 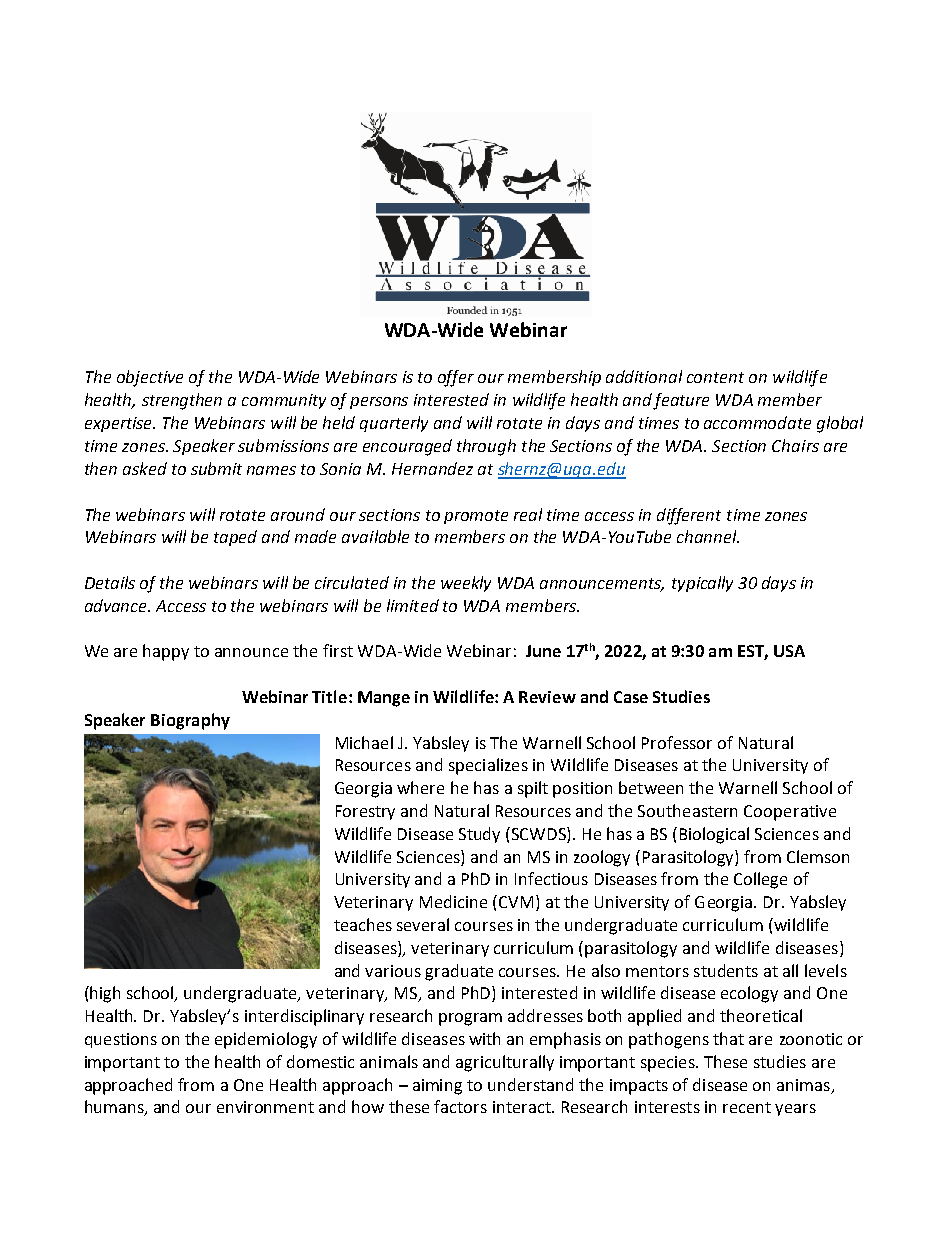 What do you see at coordinates (757, 422) in the page?
I see `accommodate` at bounding box center [757, 422].
